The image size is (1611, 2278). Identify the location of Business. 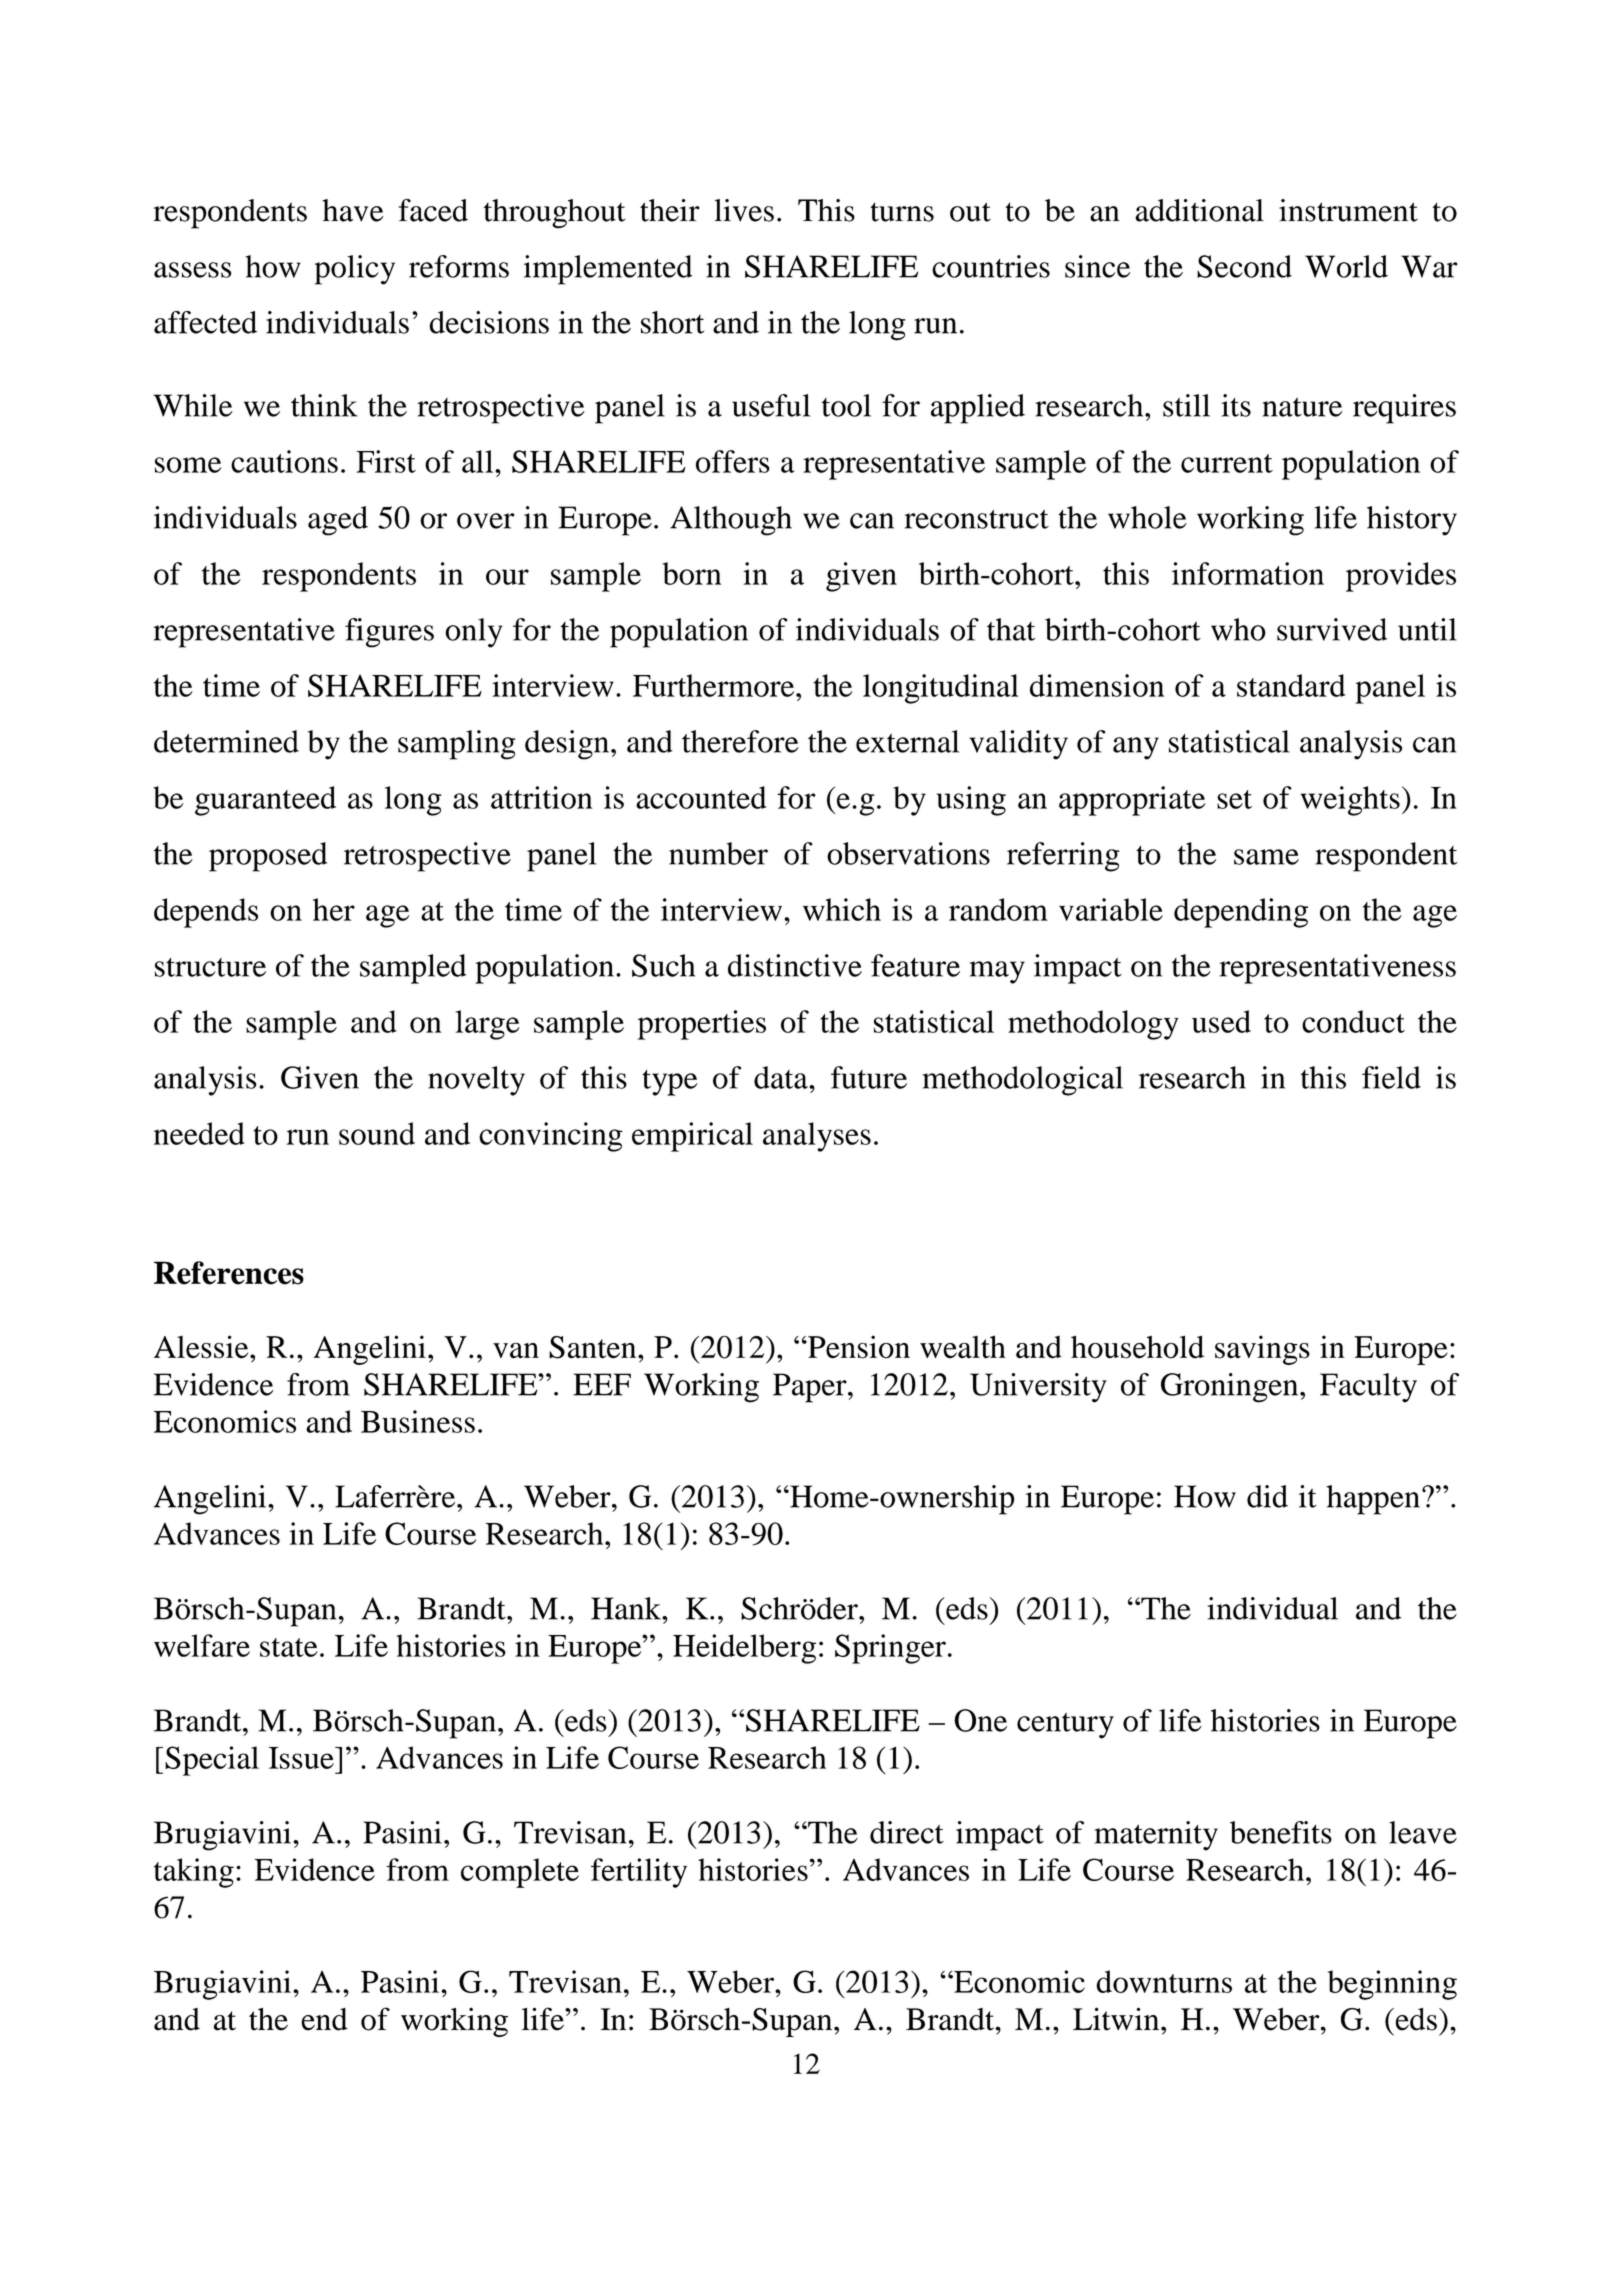
(418, 1421).
